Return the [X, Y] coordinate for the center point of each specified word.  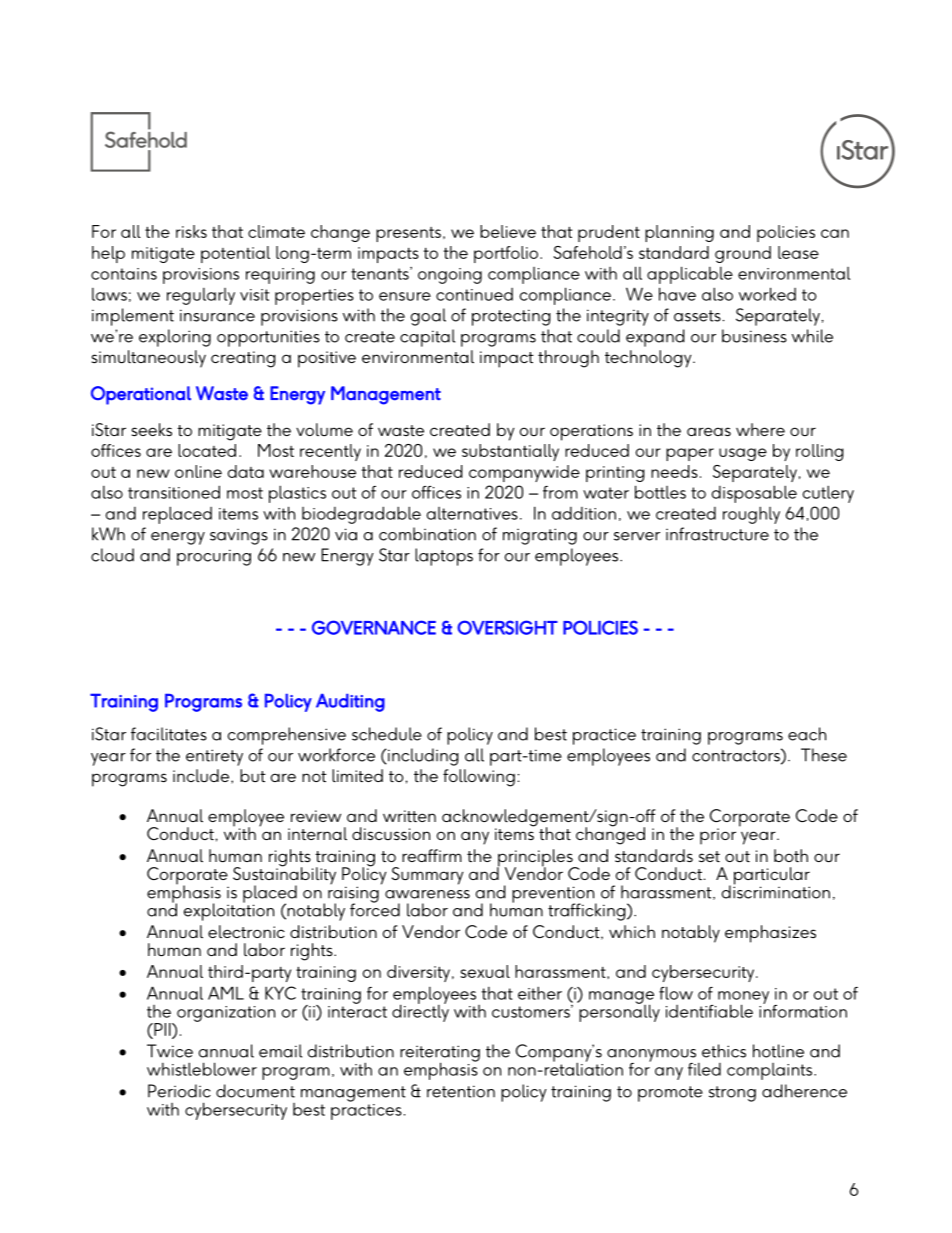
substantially [510, 452]
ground [743, 254]
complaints [771, 1071]
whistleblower [202, 1069]
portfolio [506, 254]
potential [235, 254]
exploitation [229, 911]
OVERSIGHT [507, 627]
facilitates [169, 734]
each [807, 734]
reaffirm [432, 855]
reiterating [440, 1054]
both [791, 855]
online [198, 471]
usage [743, 454]
